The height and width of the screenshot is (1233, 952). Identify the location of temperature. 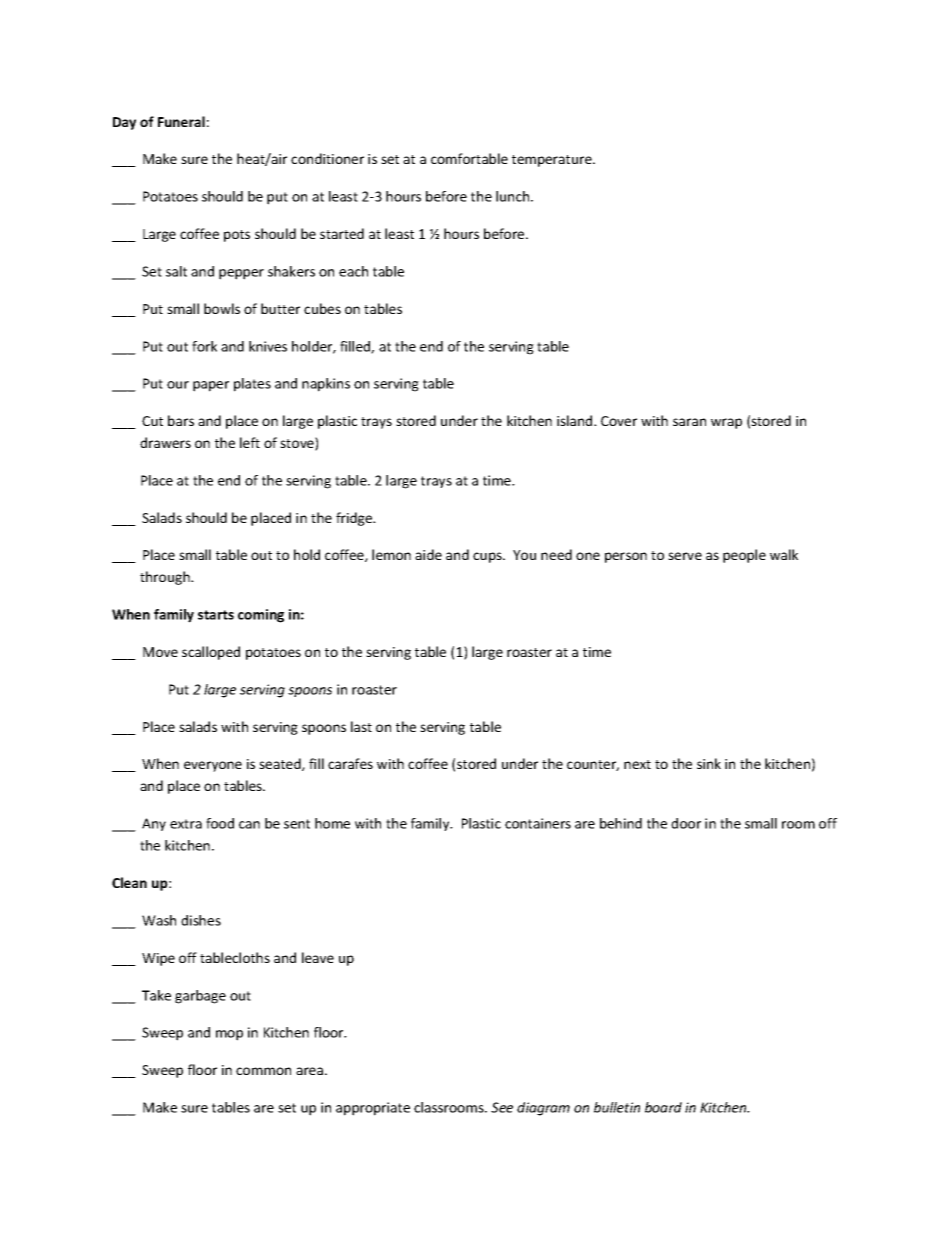
(553, 161).
